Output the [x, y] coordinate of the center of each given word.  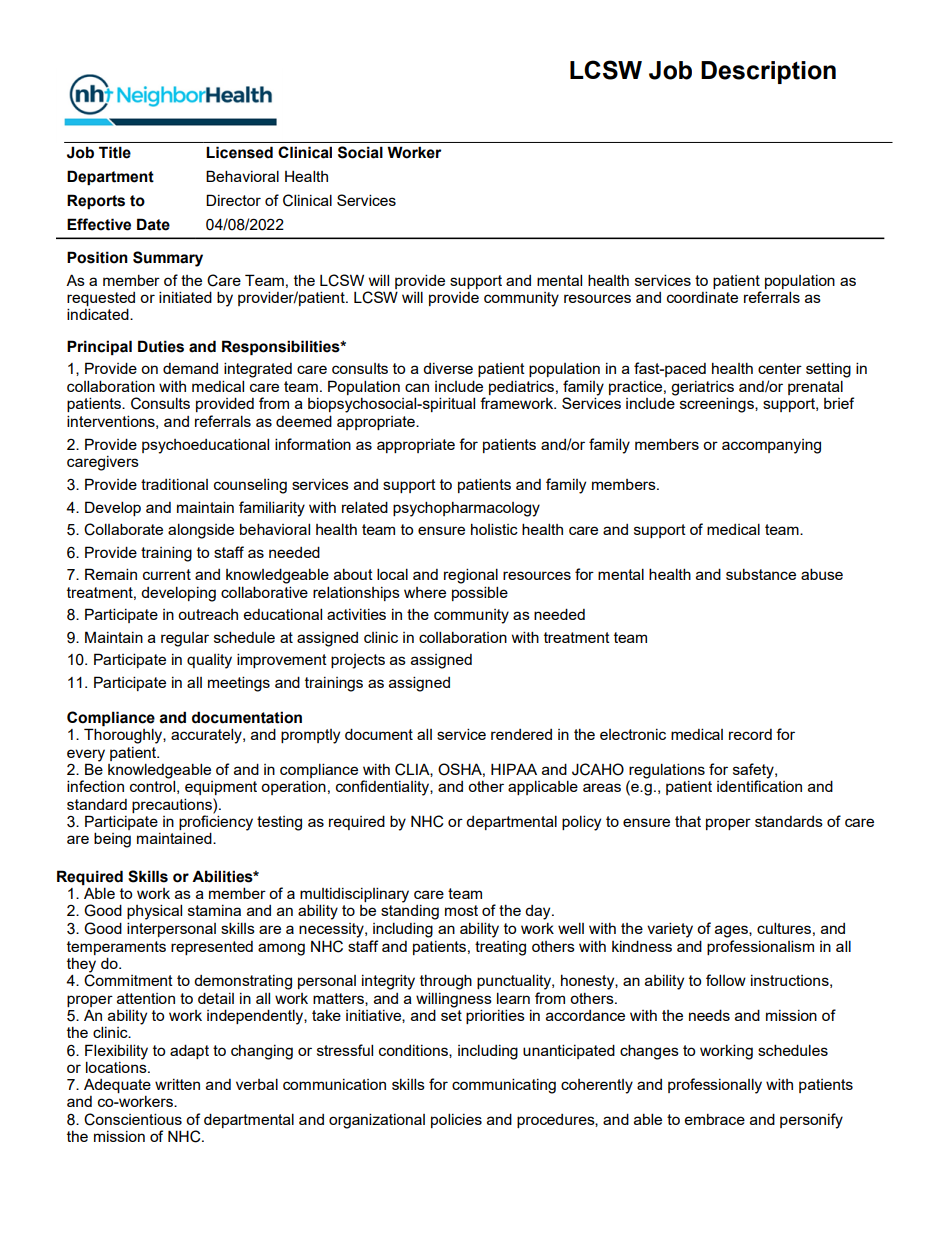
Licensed [239, 152]
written [177, 1084]
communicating [504, 1086]
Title [115, 152]
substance [761, 574]
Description [768, 72]
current [167, 574]
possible [480, 593]
